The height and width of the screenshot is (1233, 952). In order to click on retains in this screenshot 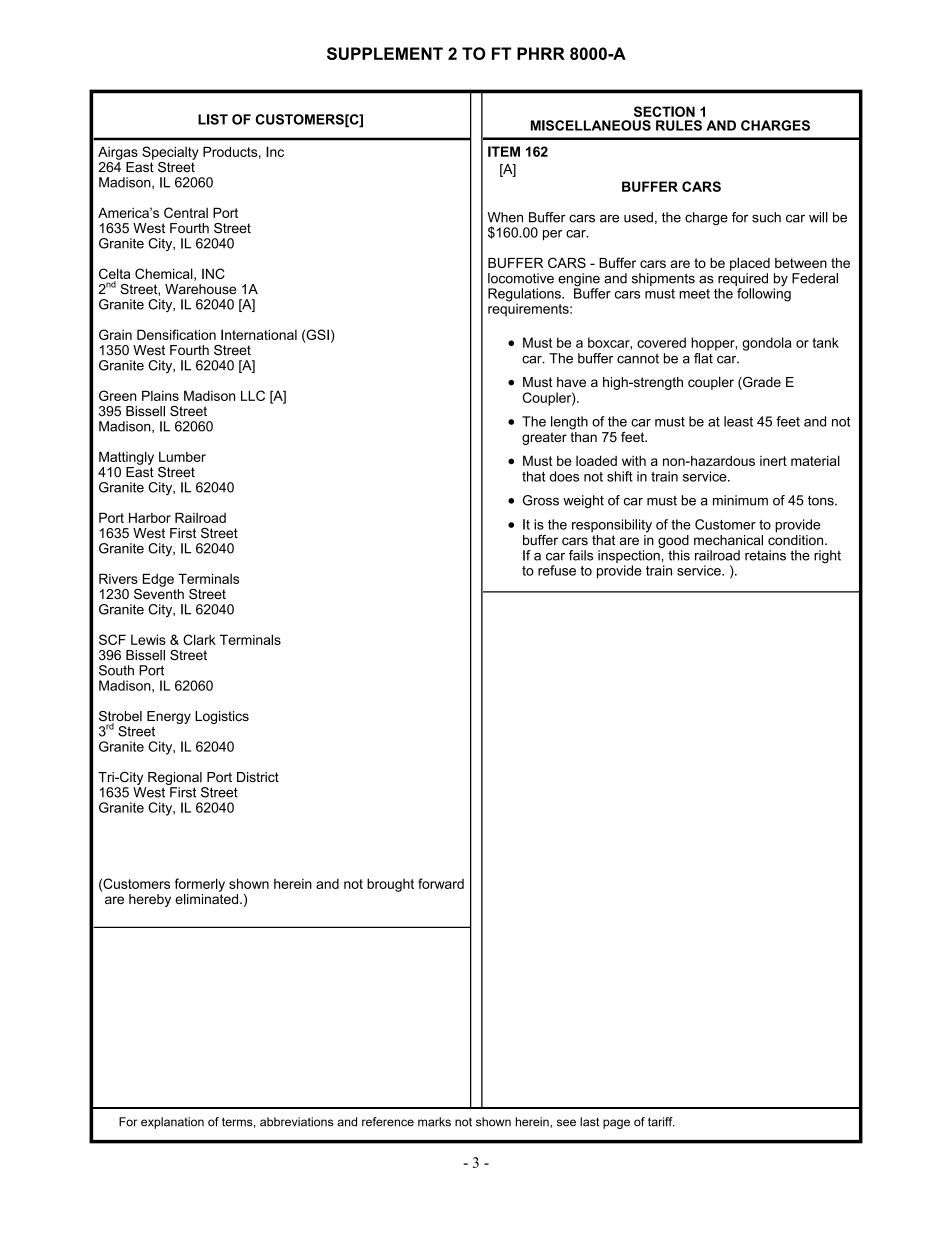, I will do `click(765, 555)`.
